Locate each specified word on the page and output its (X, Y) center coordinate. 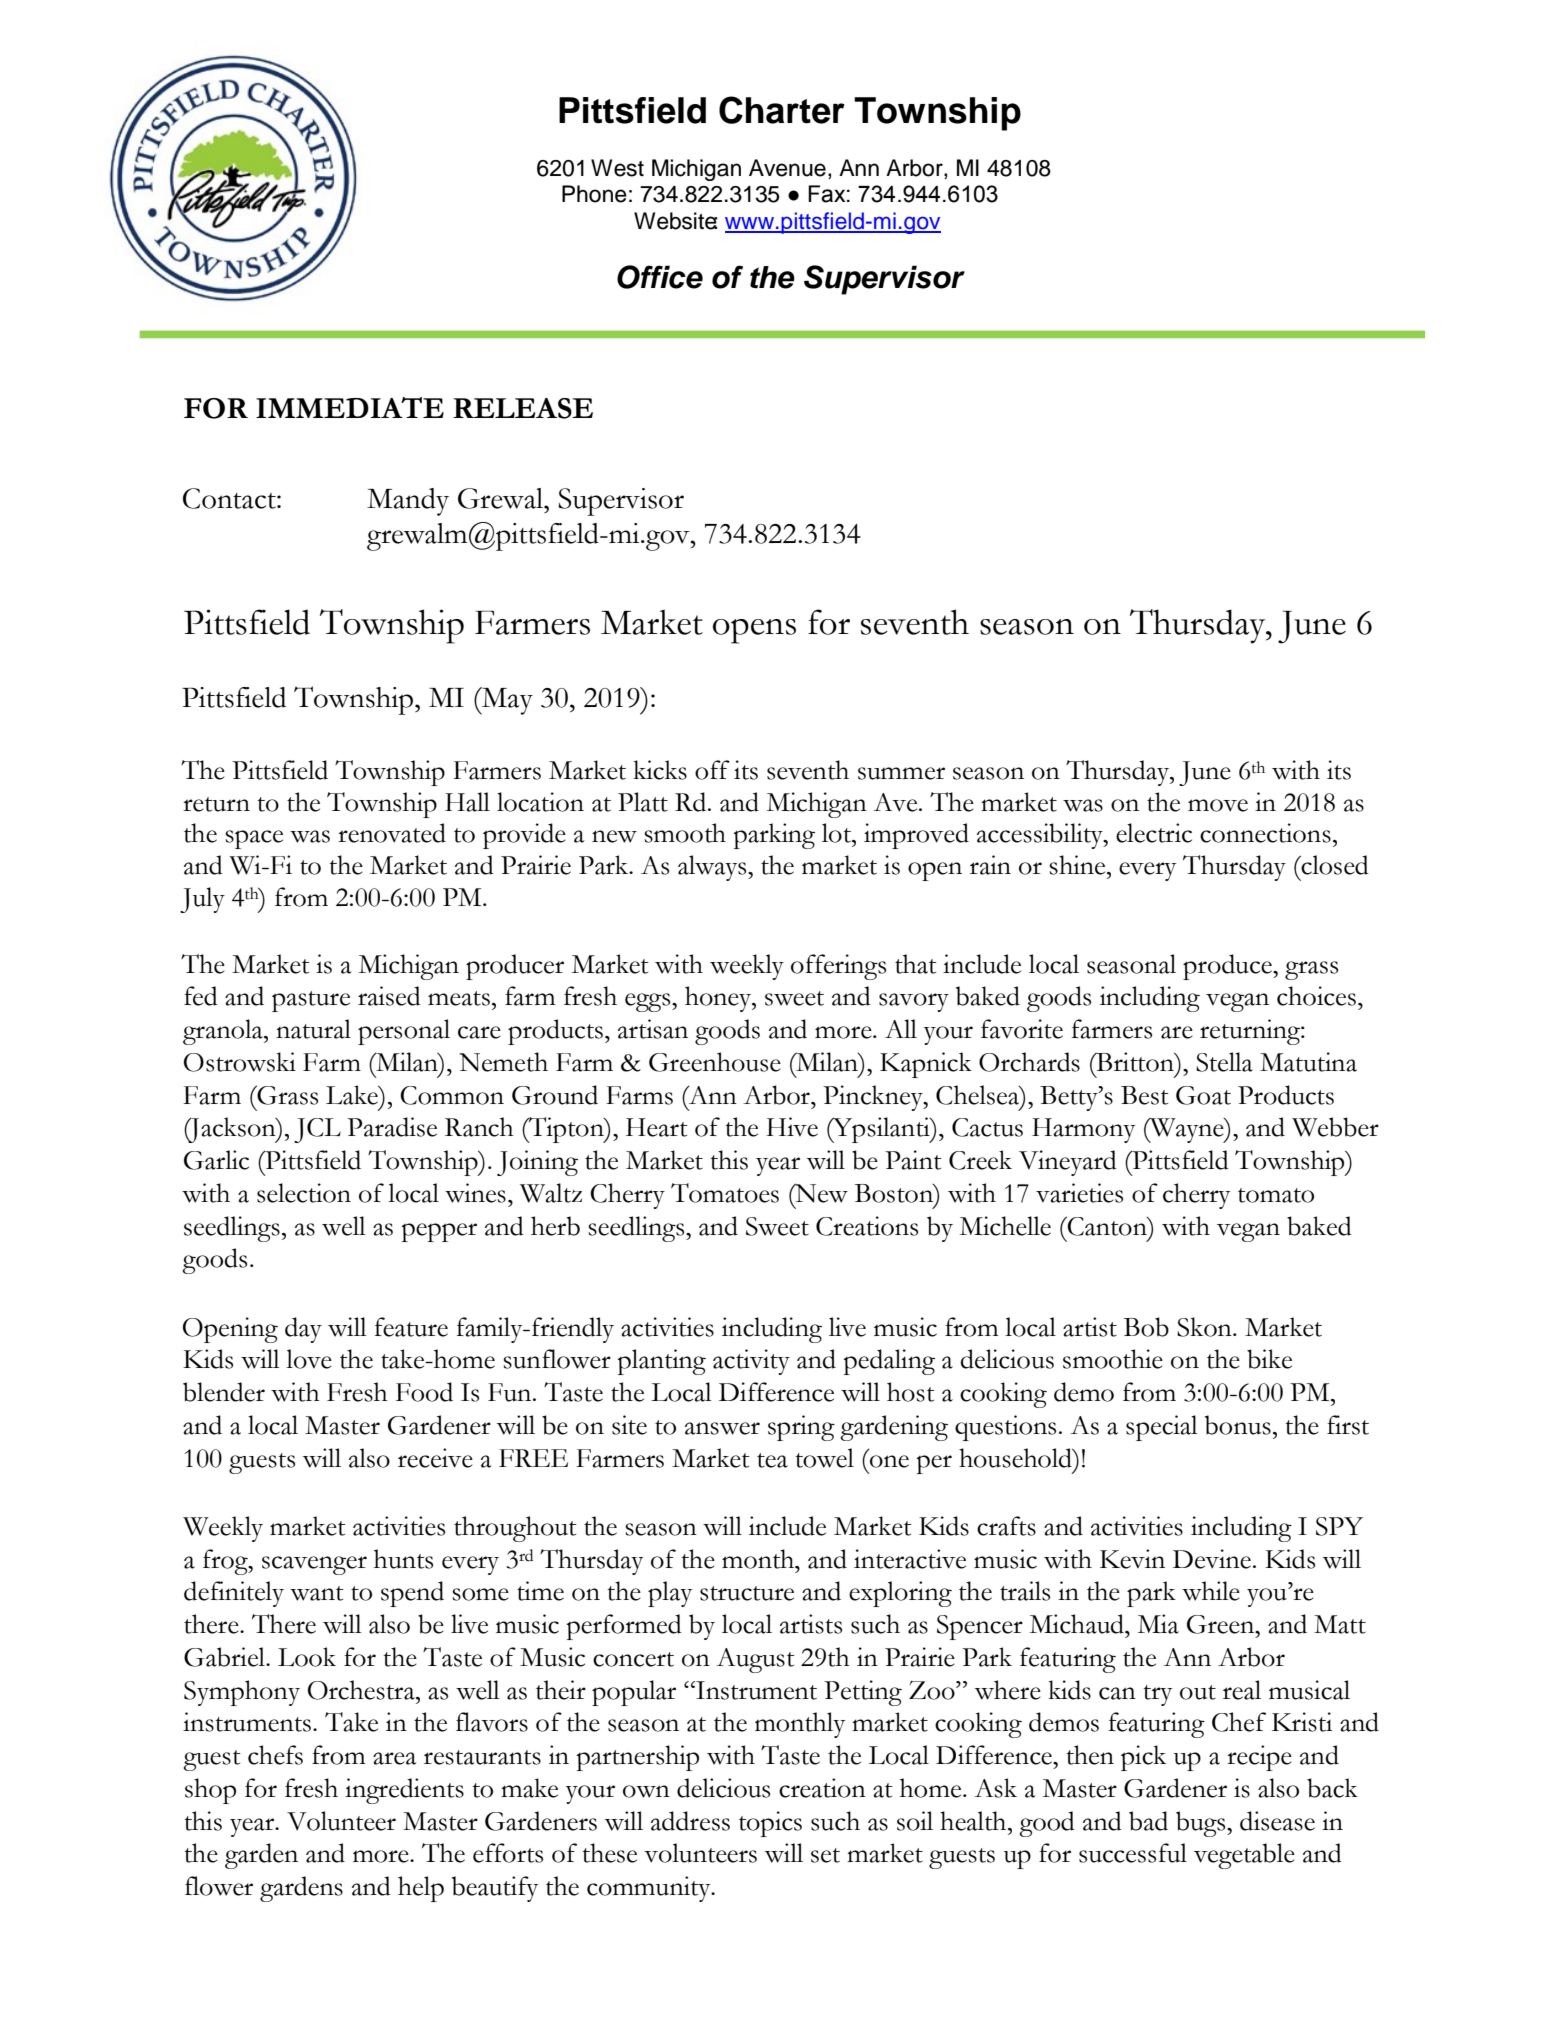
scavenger (314, 1565)
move (1218, 805)
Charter (782, 110)
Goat (1203, 1095)
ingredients (404, 1791)
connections (1265, 833)
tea (772, 1460)
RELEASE (523, 408)
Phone (594, 194)
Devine (1212, 1559)
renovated (392, 833)
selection (304, 1193)
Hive (792, 1127)
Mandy (408, 502)
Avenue (787, 168)
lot (837, 833)
